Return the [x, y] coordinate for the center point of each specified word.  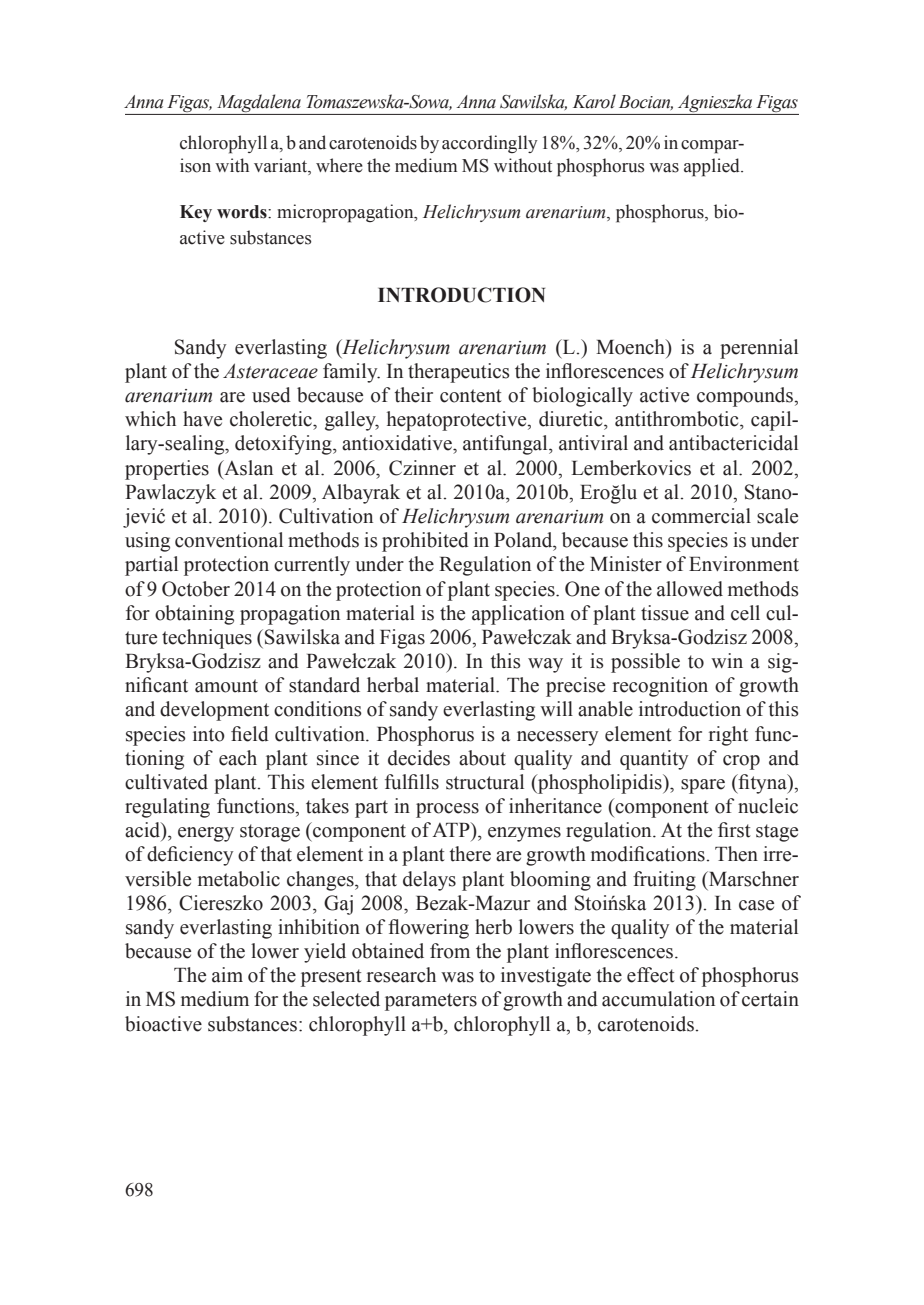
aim [227, 975]
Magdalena [259, 104]
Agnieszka [715, 104]
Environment [744, 564]
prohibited [425, 542]
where [339, 165]
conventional [229, 540]
